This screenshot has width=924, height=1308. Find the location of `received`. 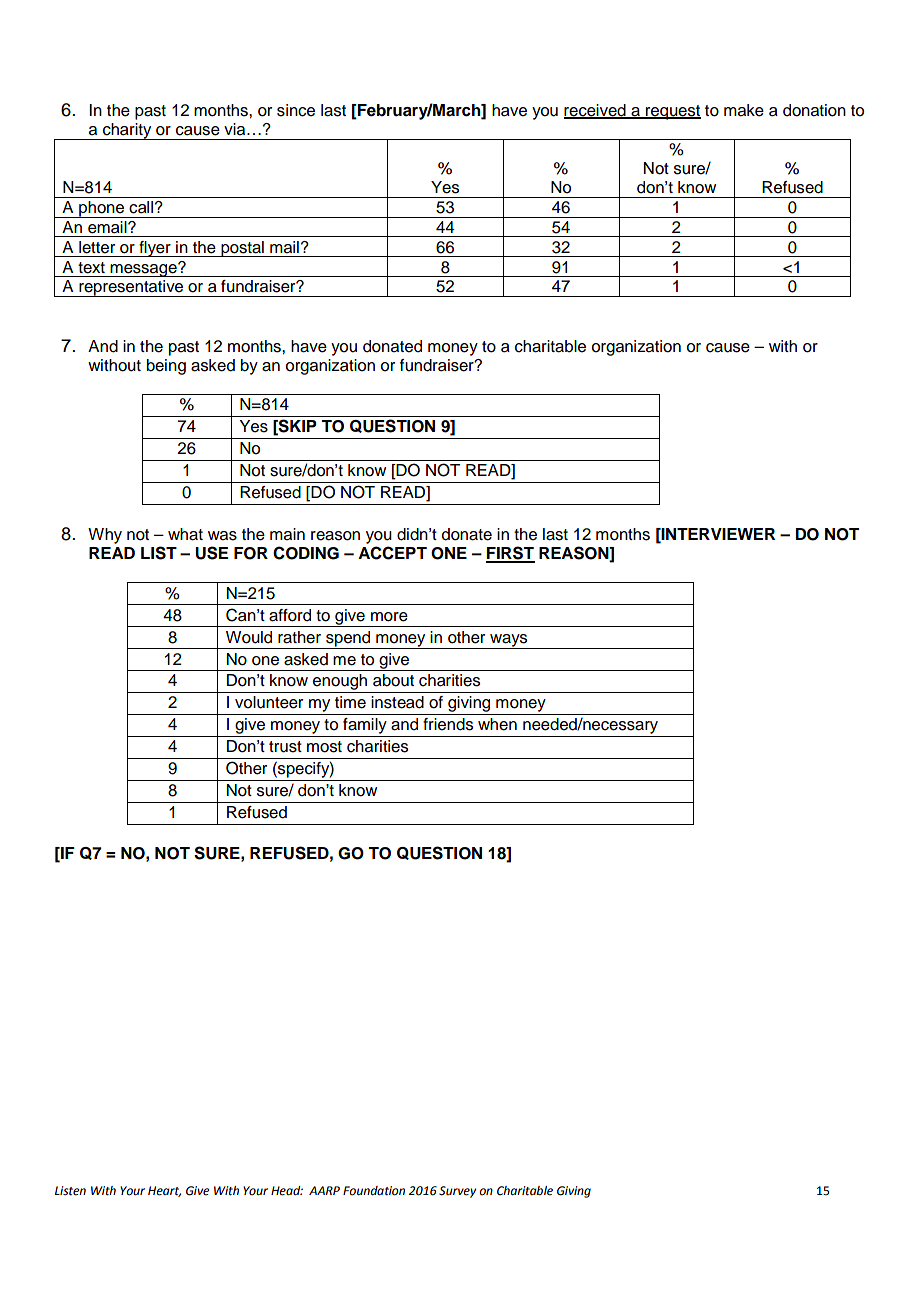

received is located at coordinates (596, 111).
